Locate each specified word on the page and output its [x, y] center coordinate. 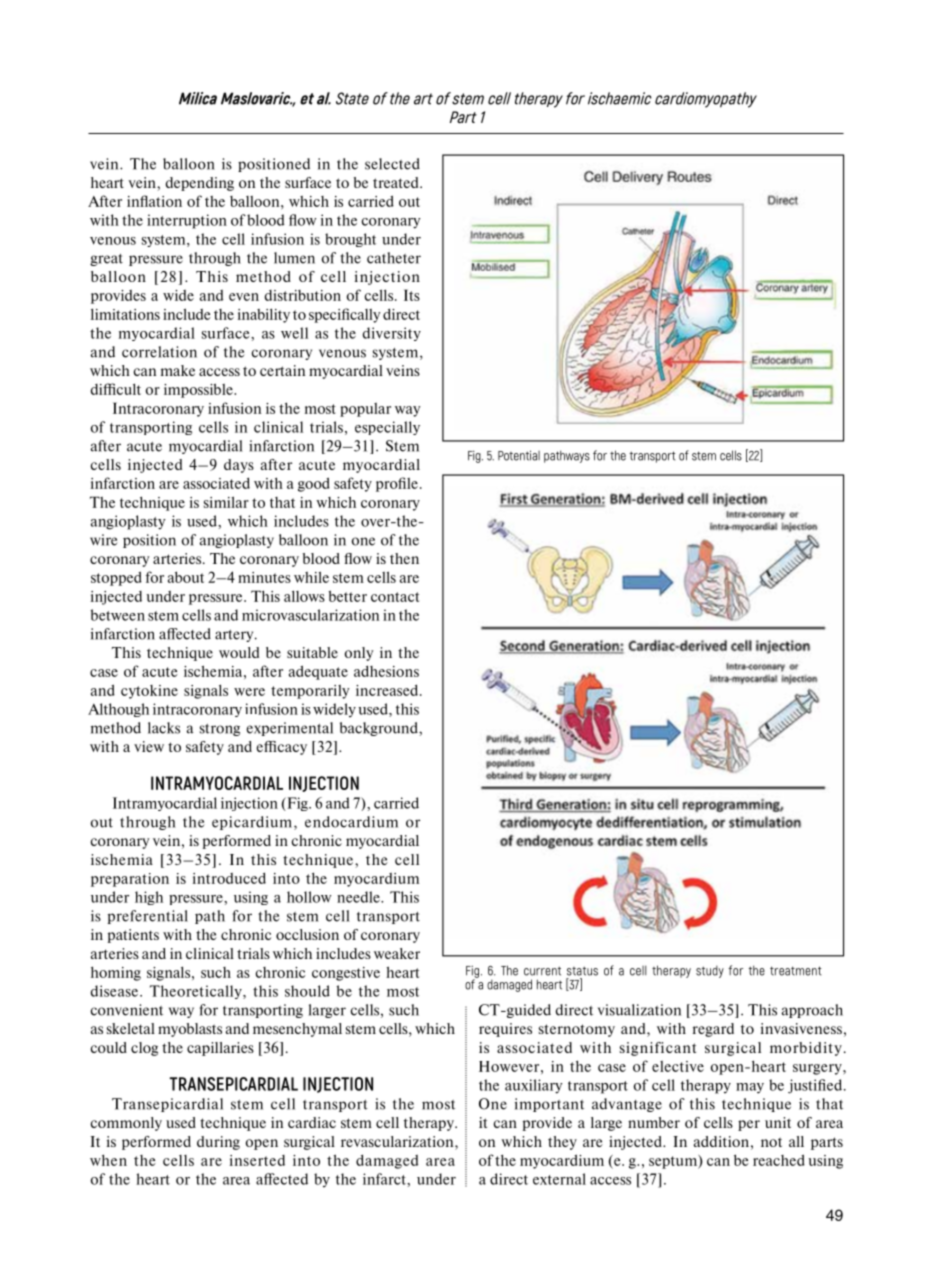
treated [397, 182]
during [218, 1143]
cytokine [149, 692]
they [562, 1143]
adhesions [386, 671]
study [710, 971]
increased [388, 690]
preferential [147, 917]
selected [392, 164]
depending [199, 184]
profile [397, 484]
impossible [199, 390]
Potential [519, 455]
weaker [397, 953]
